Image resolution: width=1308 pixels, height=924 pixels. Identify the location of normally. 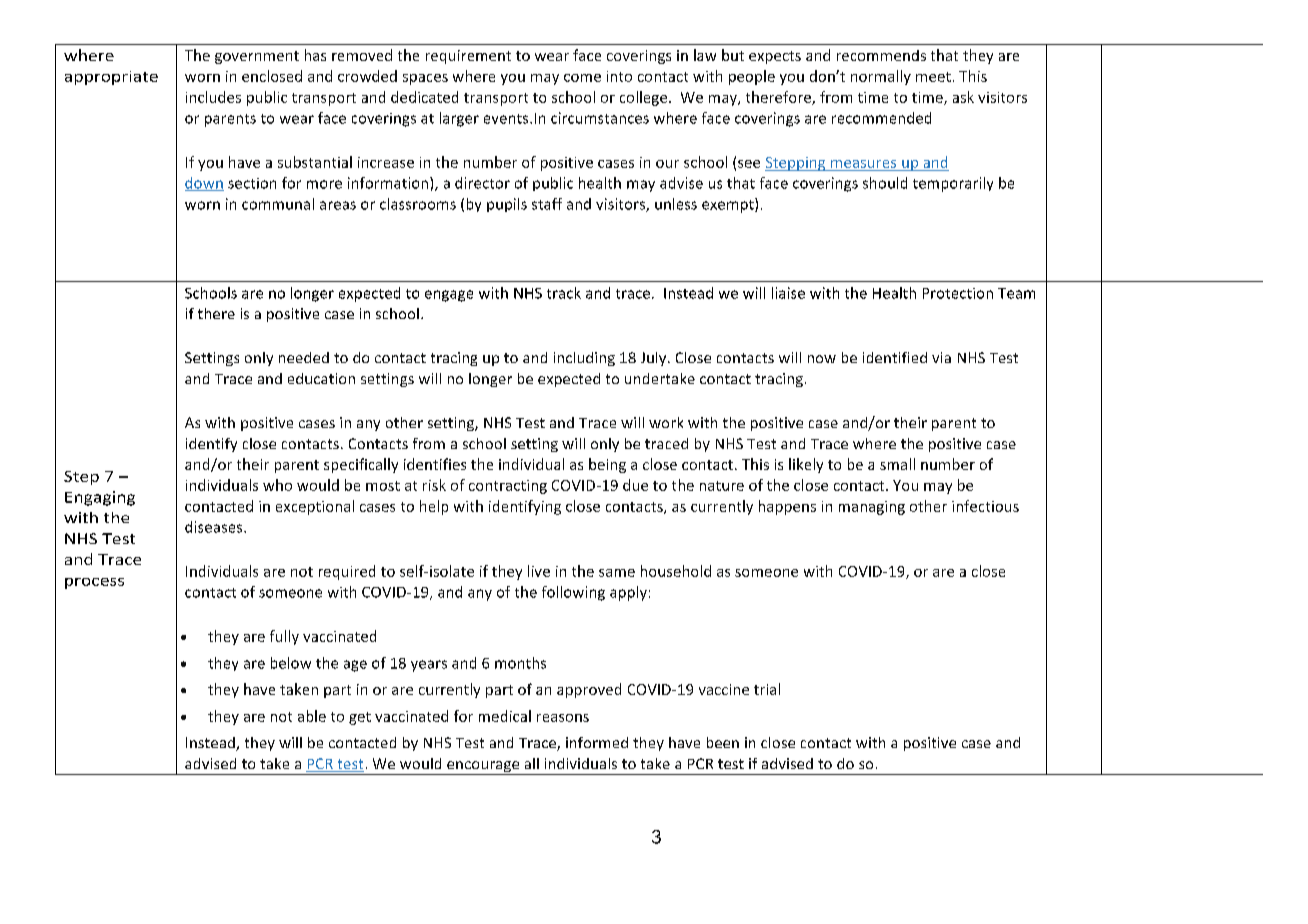
(881, 77).
